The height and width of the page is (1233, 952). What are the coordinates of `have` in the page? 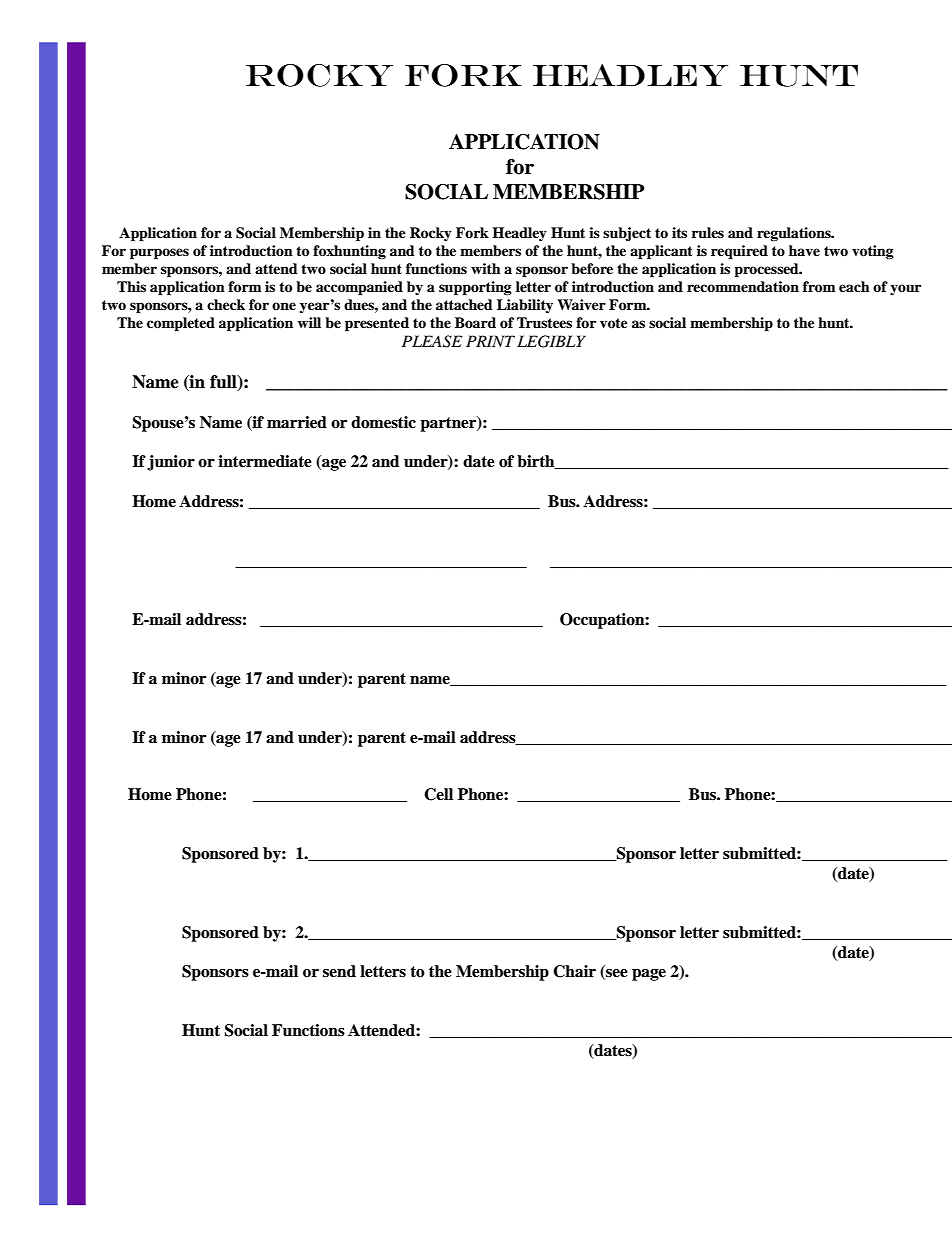 It's located at (804, 250).
